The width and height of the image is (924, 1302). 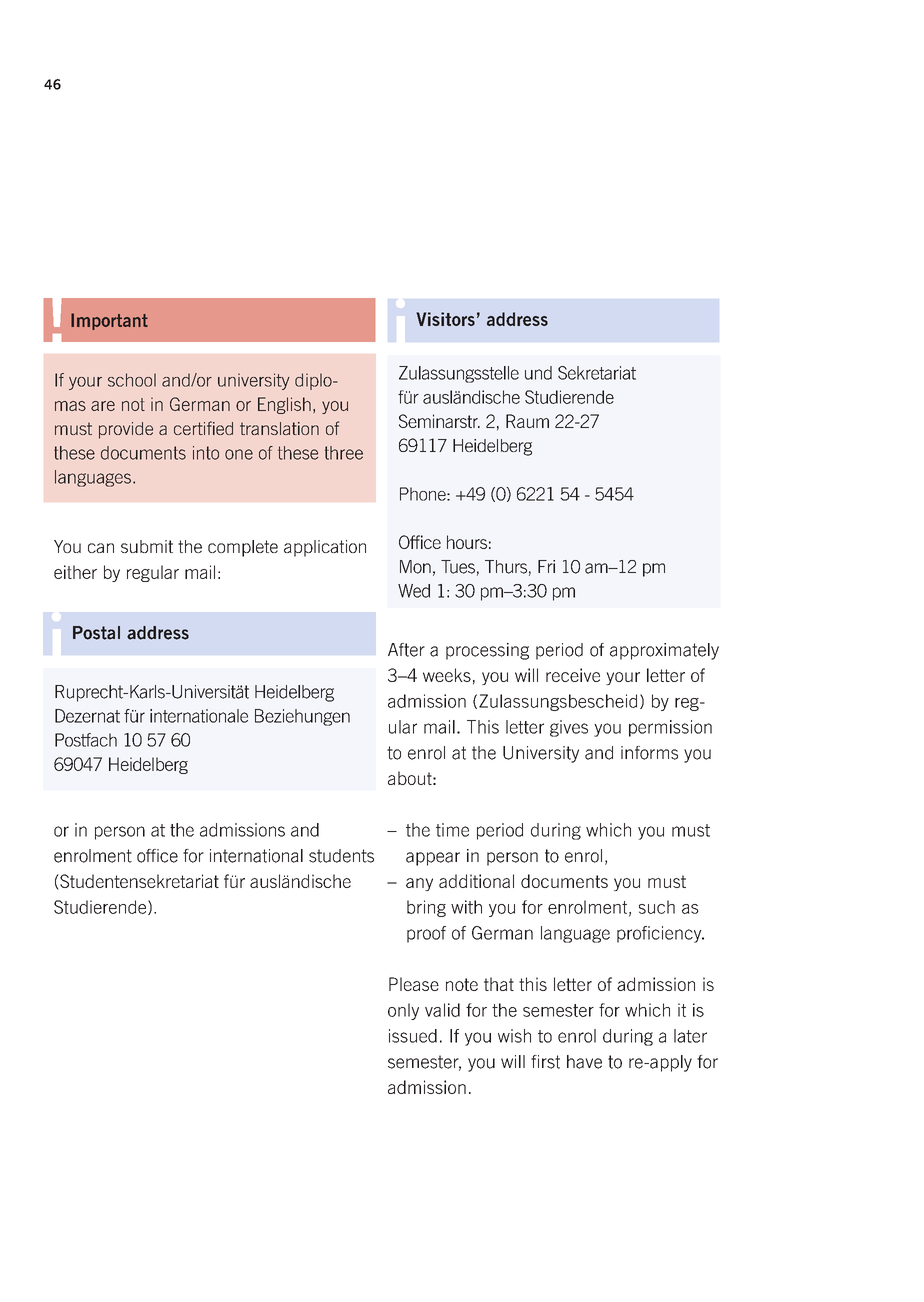 What do you see at coordinates (413, 1036) in the image?
I see `issued` at bounding box center [413, 1036].
